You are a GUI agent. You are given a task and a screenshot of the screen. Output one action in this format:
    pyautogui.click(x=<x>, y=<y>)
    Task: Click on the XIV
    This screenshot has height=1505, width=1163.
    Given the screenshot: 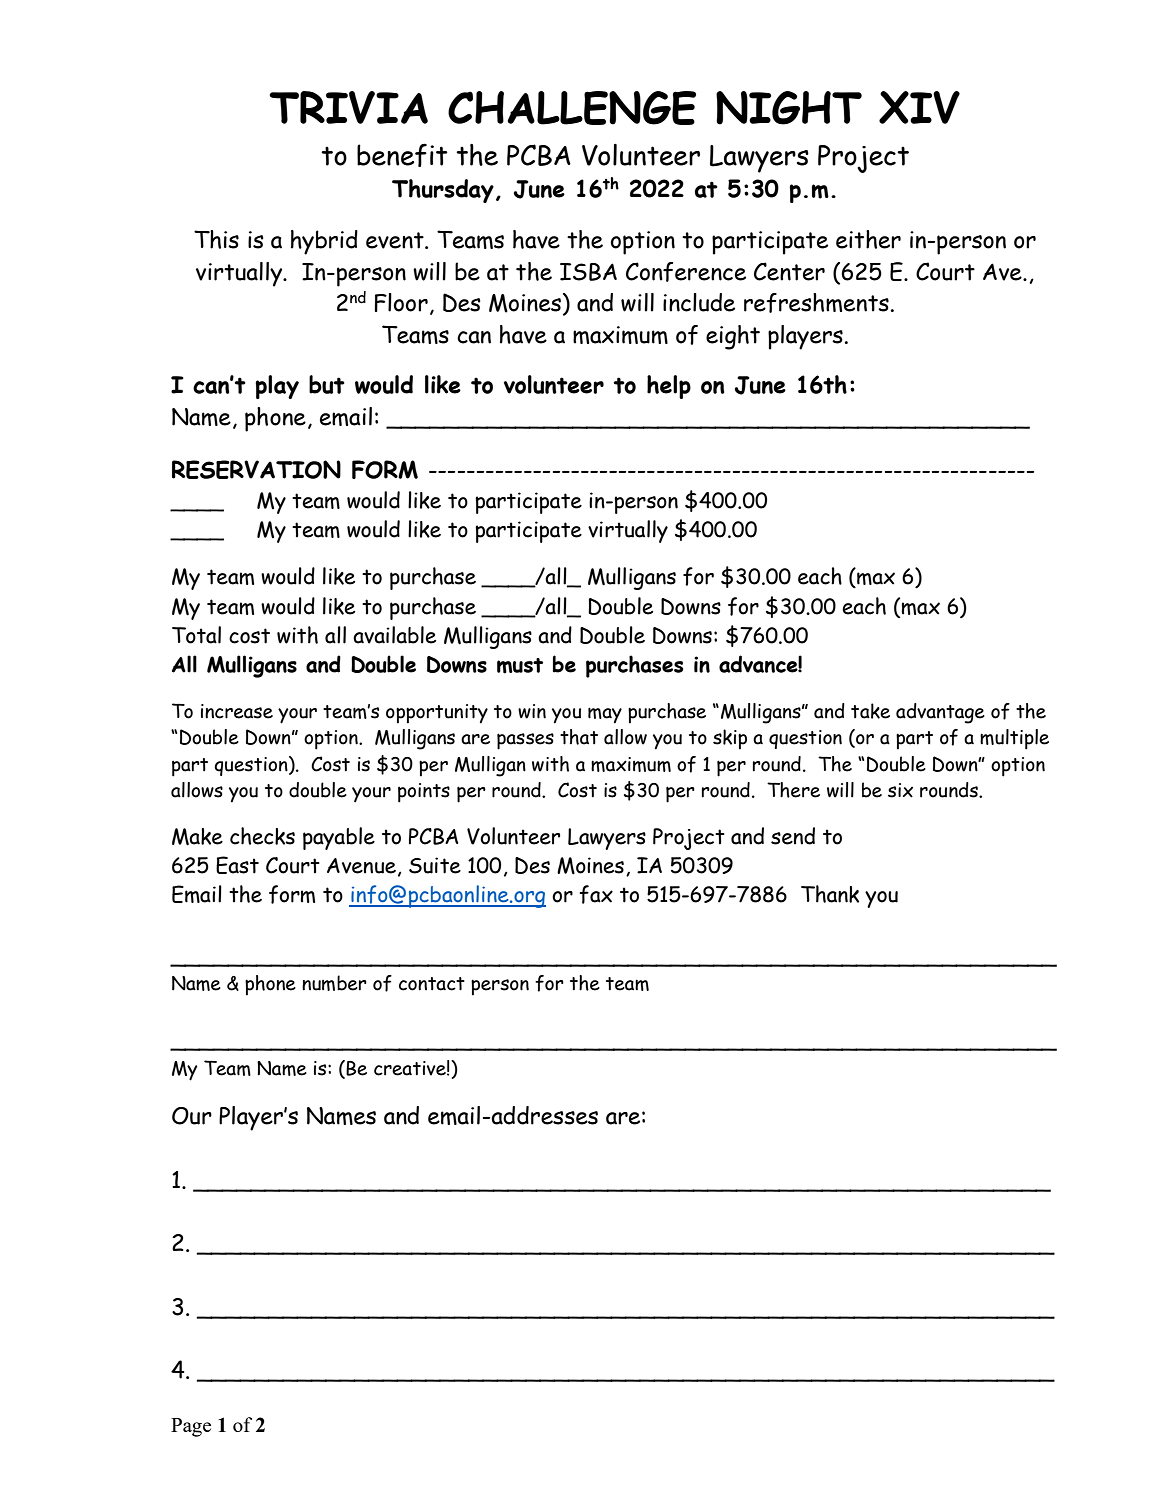 What is the action you would take?
    pyautogui.click(x=919, y=107)
